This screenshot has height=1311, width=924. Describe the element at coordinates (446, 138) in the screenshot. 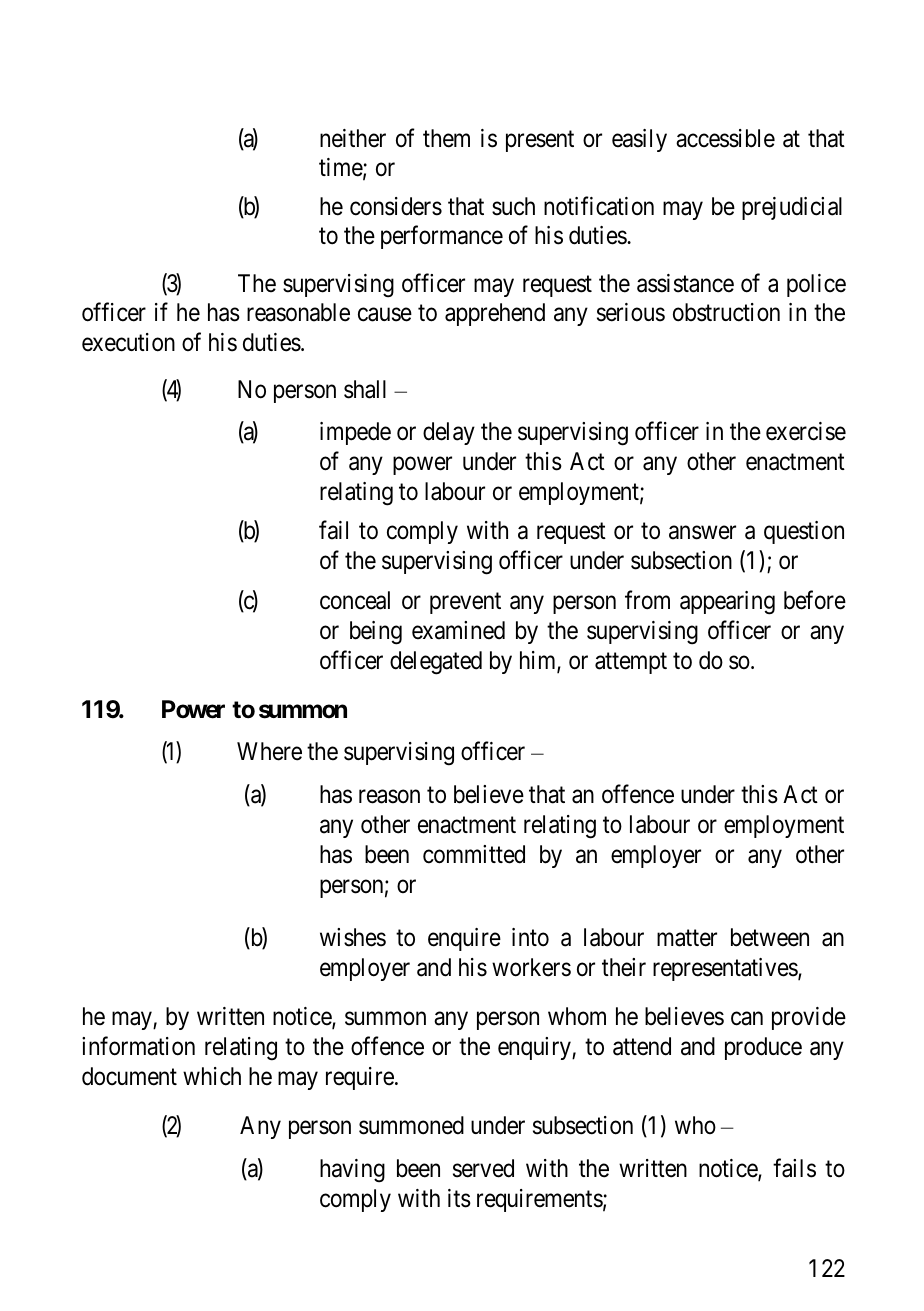

I see `them` at that location.
